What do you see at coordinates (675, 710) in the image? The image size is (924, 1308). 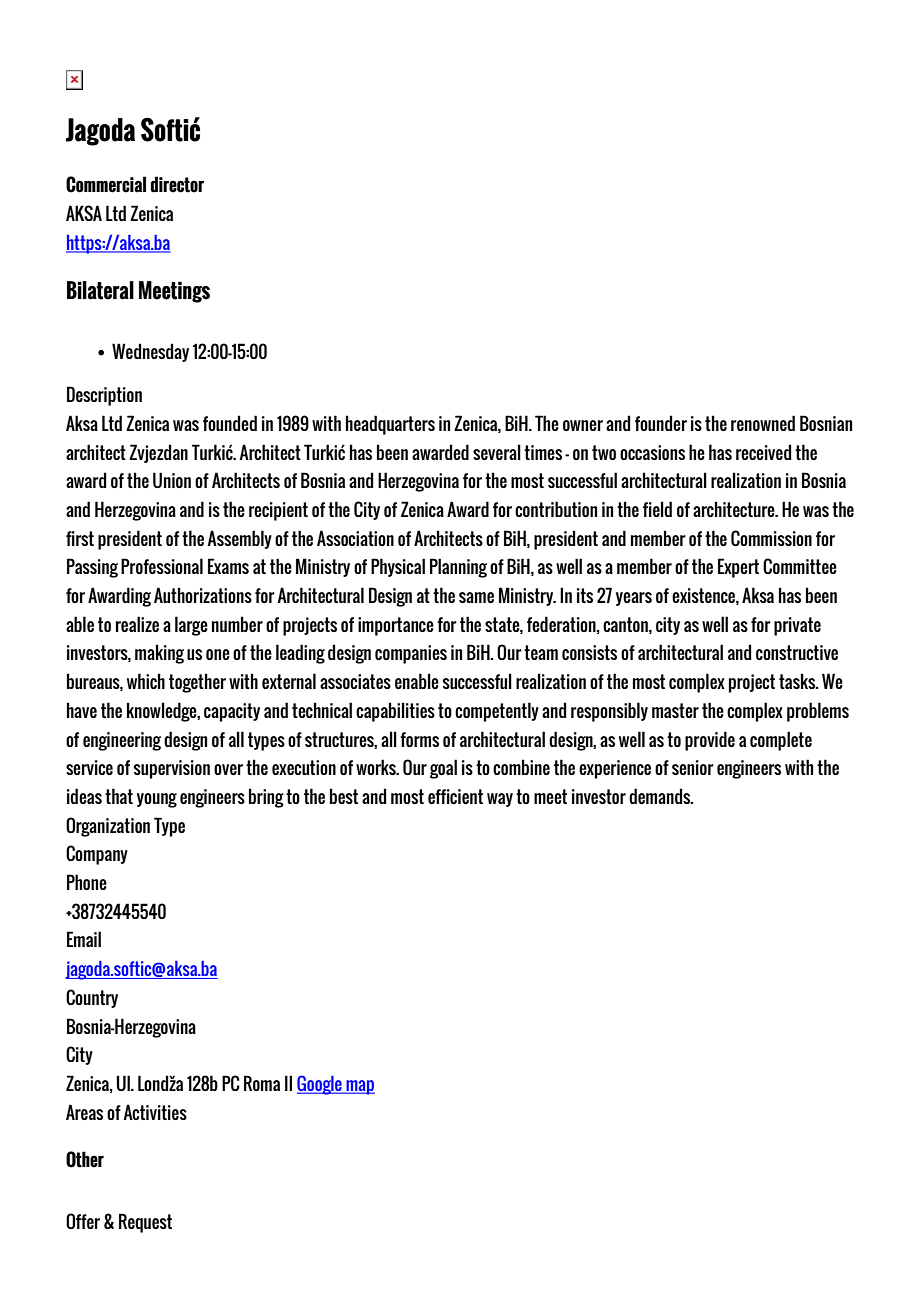 I see `master` at bounding box center [675, 710].
